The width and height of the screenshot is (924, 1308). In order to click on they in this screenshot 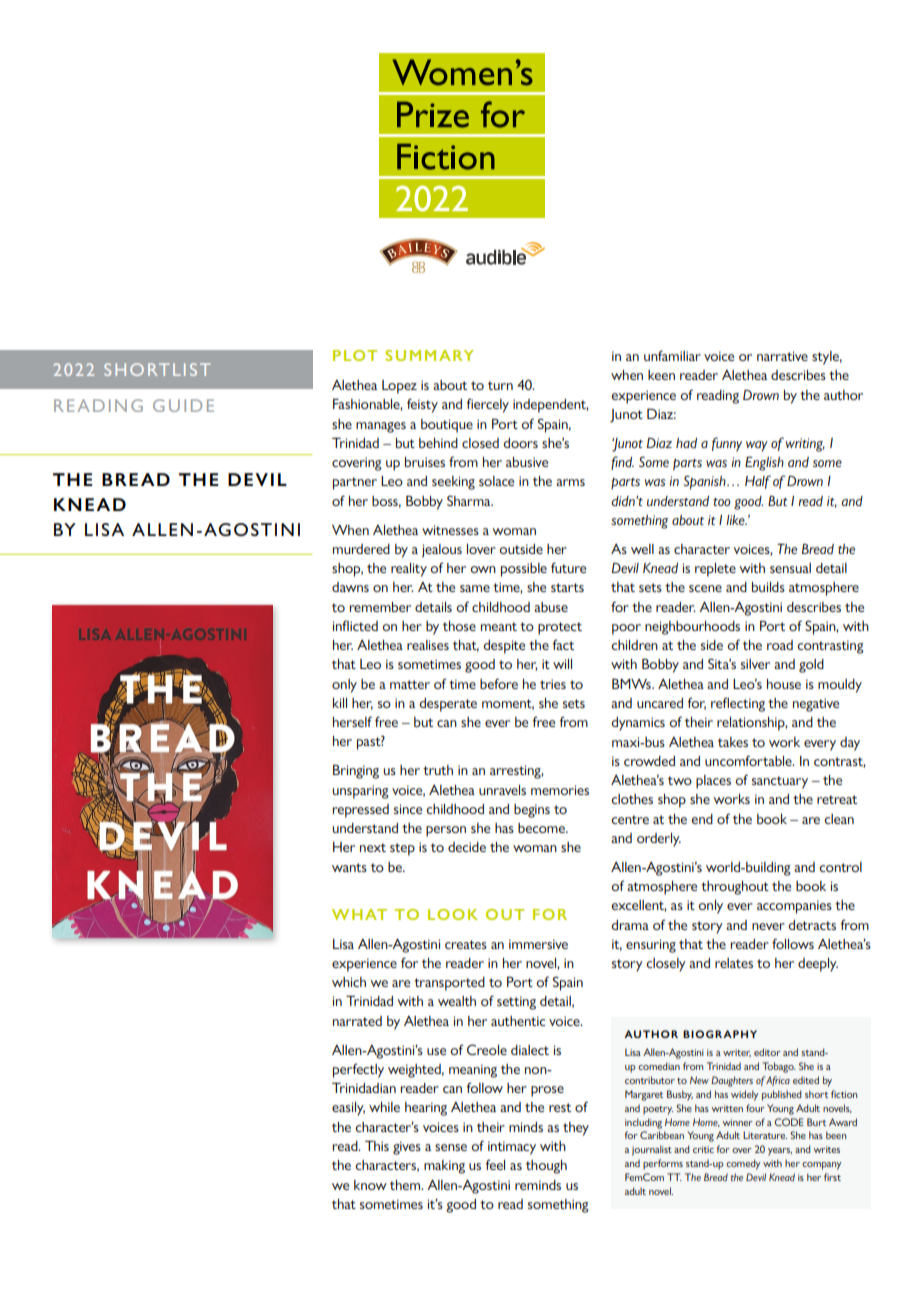, I will do `click(576, 1129)`.
